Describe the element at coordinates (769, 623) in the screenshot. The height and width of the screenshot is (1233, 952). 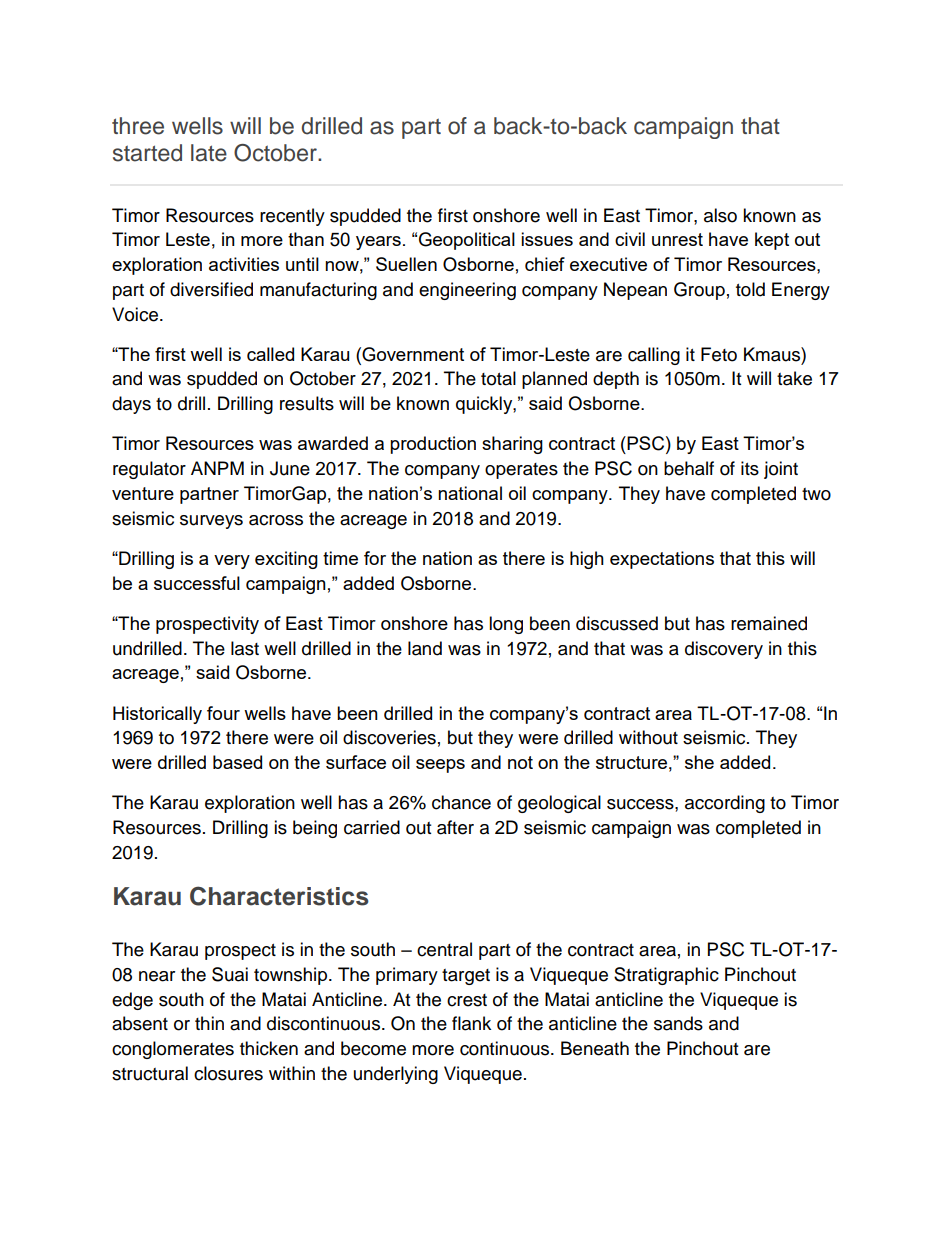
I see `remained` at that location.
